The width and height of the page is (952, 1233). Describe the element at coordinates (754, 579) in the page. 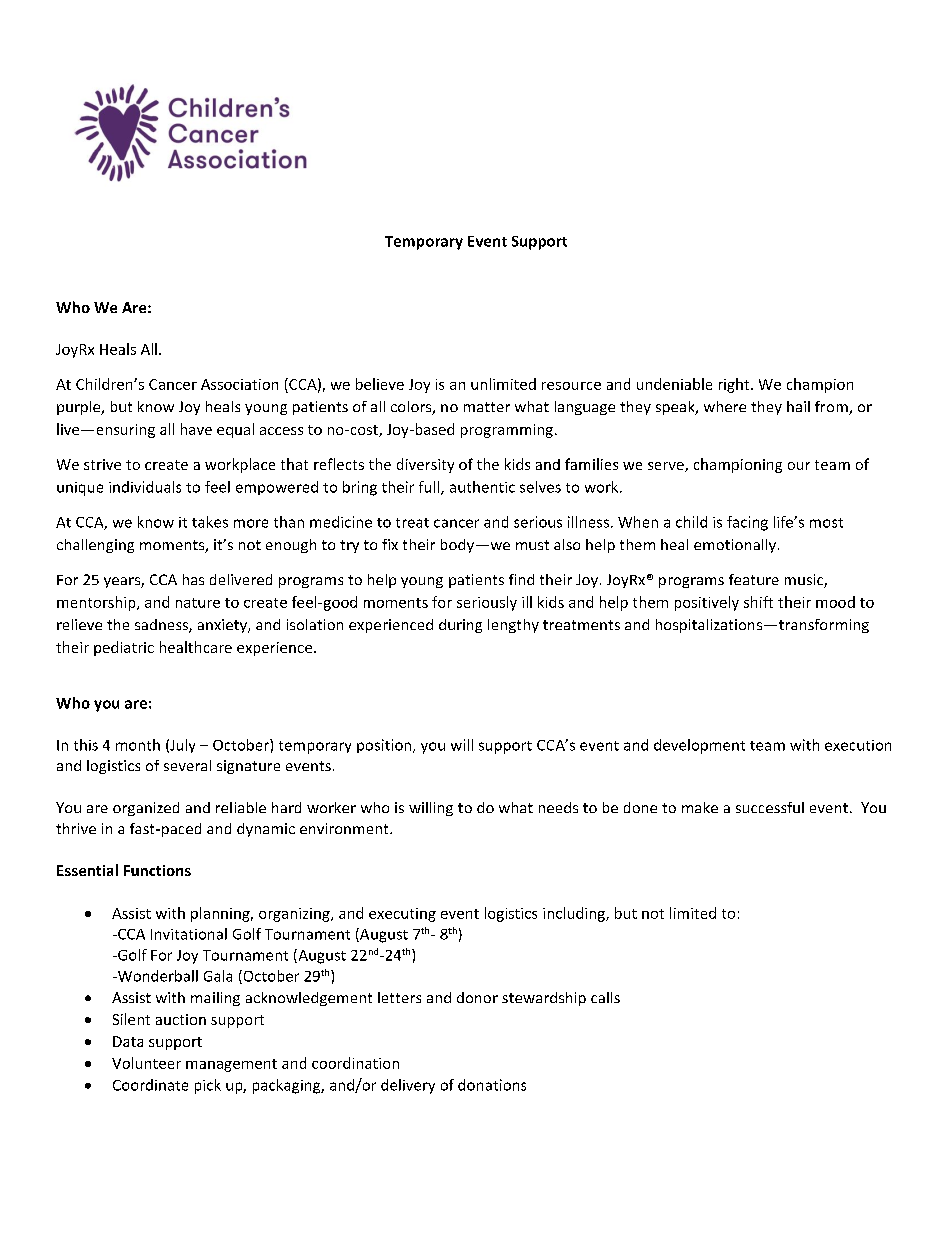

I see `feature` at that location.
